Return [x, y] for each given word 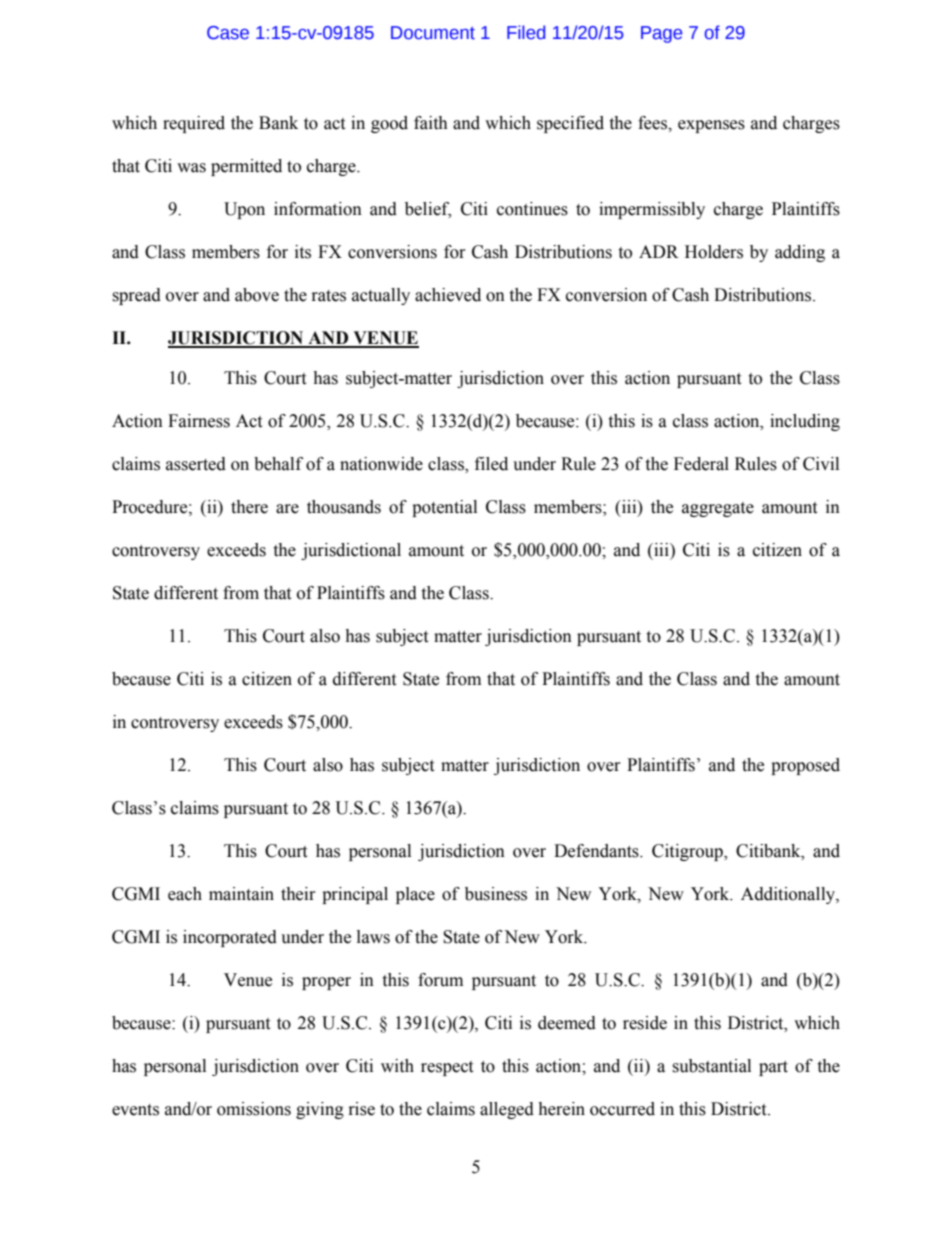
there [249, 507]
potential [444, 508]
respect [447, 1068]
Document [433, 33]
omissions [254, 1109]
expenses [711, 126]
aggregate [718, 509]
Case [228, 33]
